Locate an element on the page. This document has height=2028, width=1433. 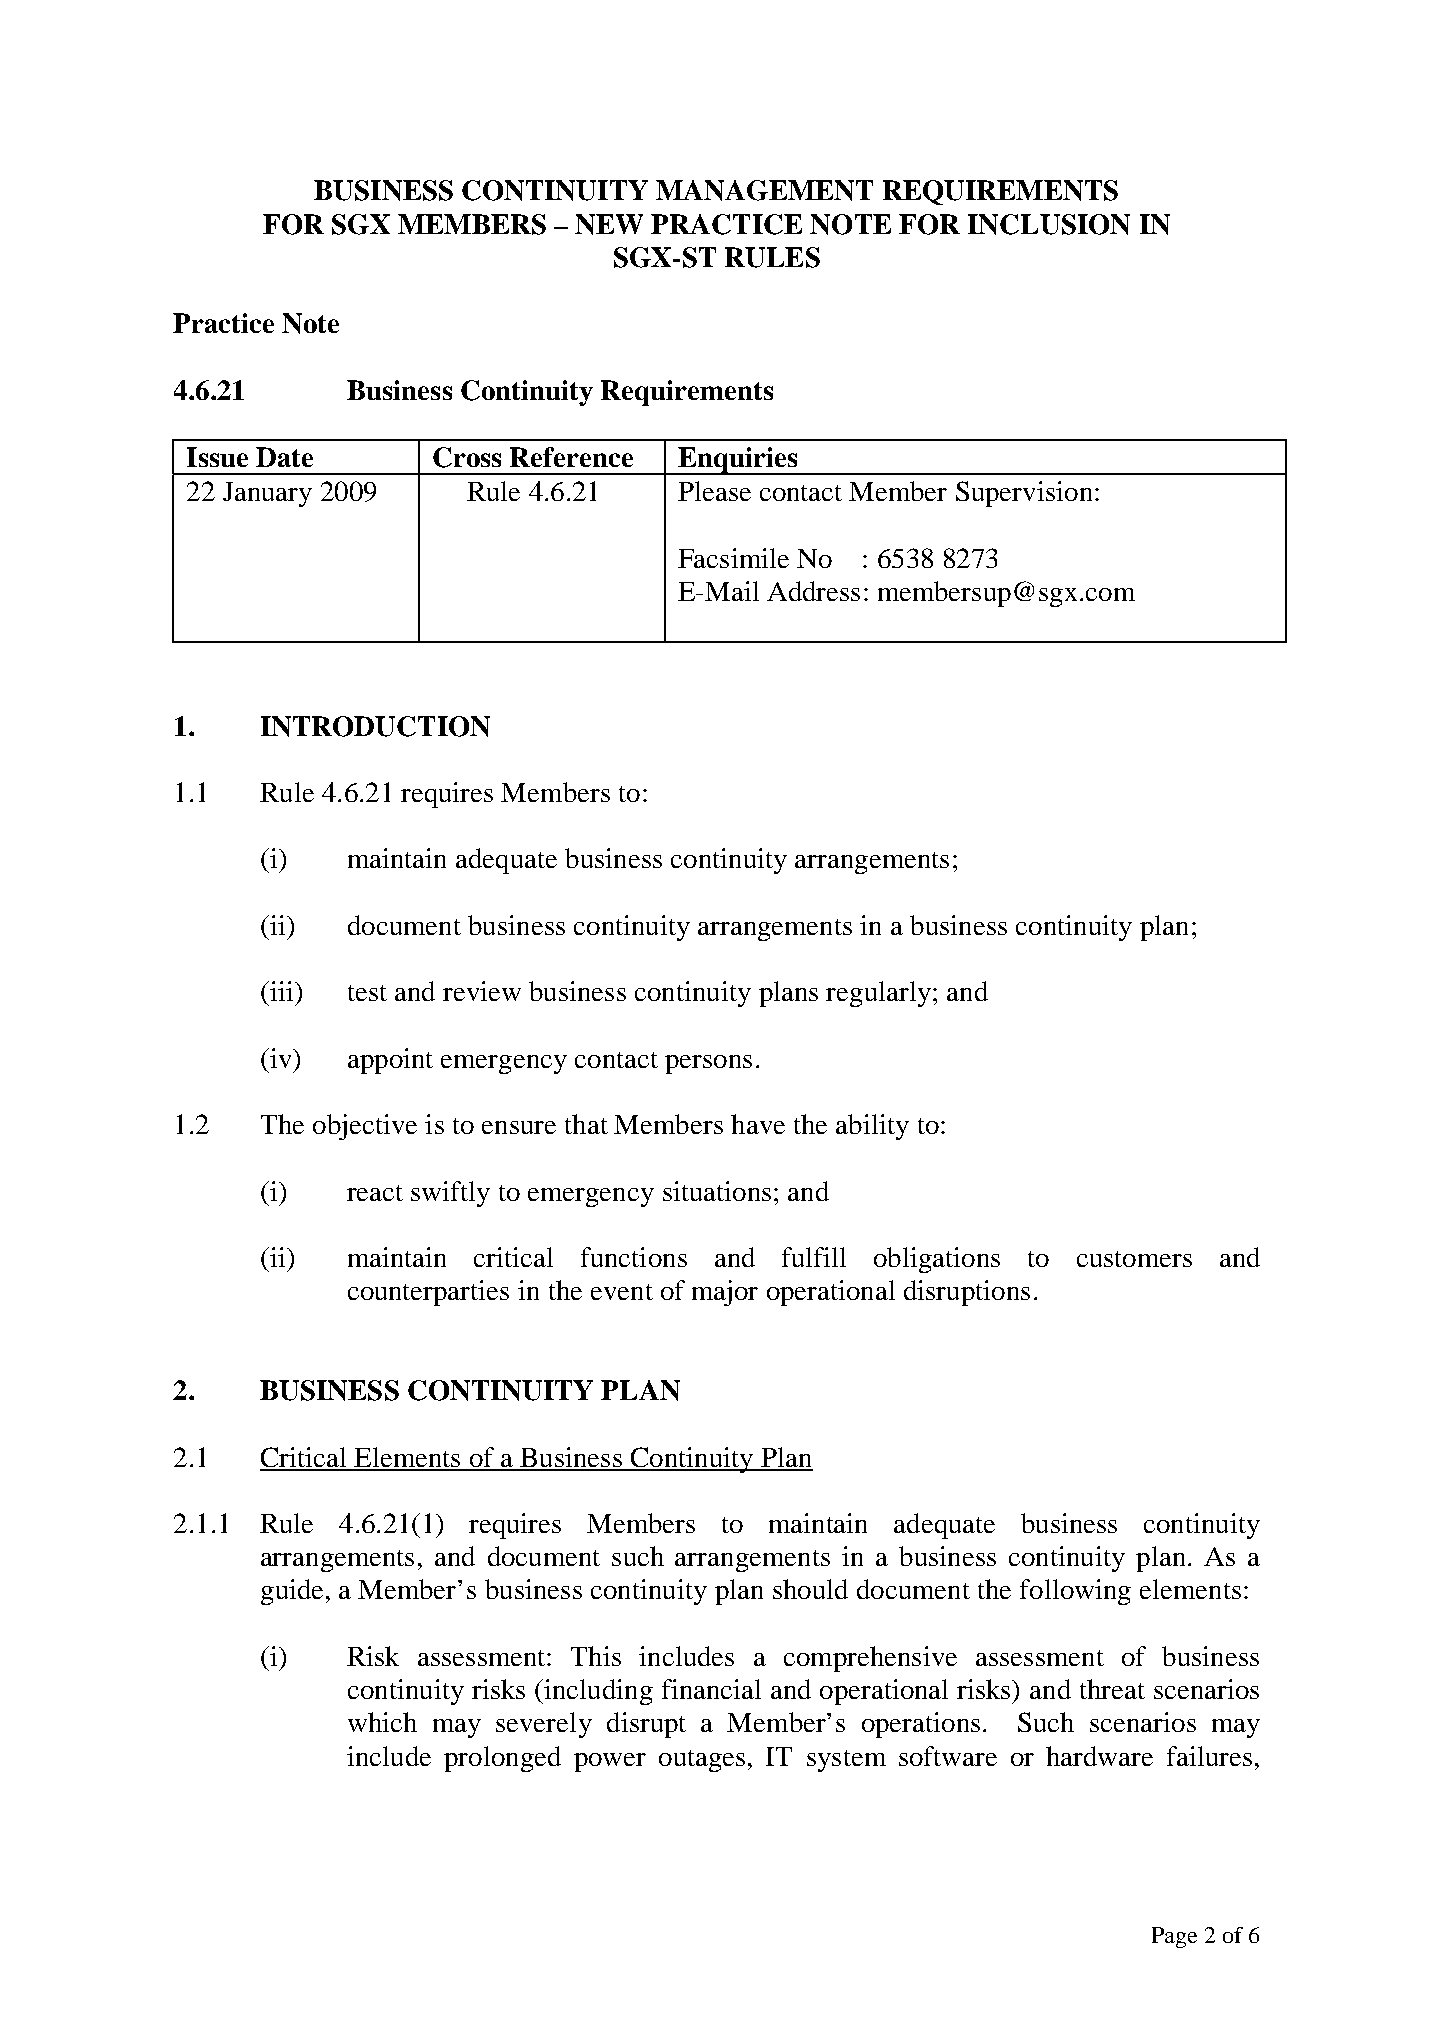
outages is located at coordinates (702, 1761).
